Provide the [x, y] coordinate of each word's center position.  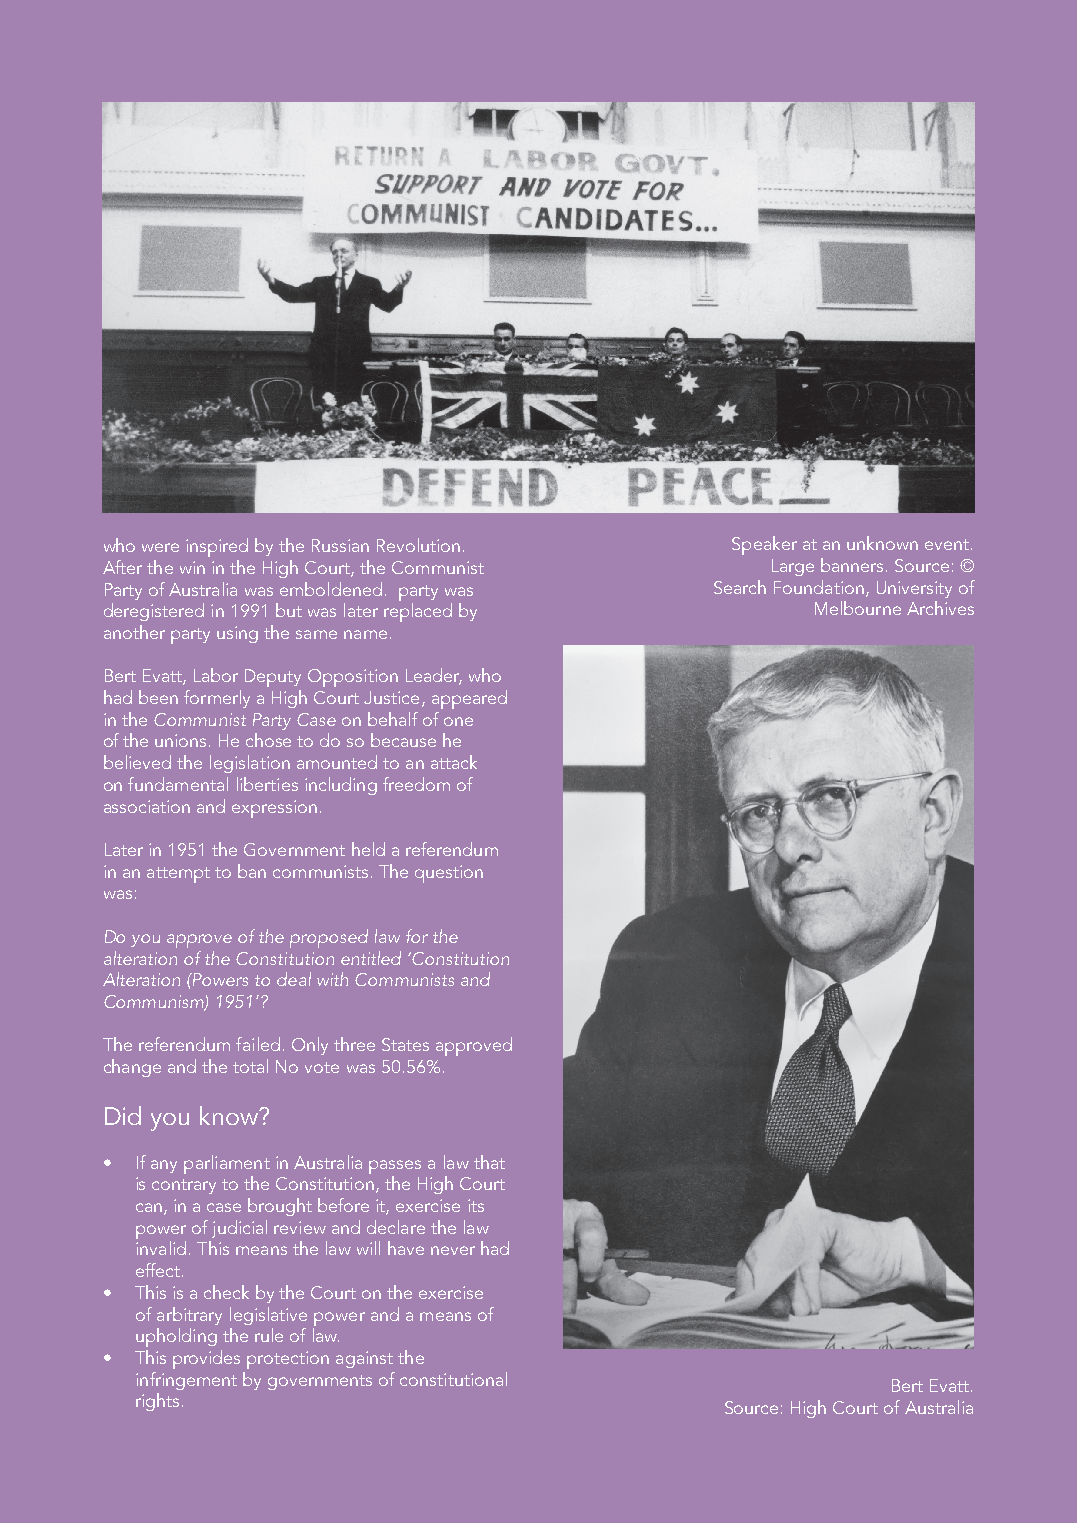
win [192, 567]
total [250, 1066]
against [364, 1359]
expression [274, 809]
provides [206, 1359]
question [449, 874]
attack [454, 762]
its [476, 1205]
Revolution [418, 545]
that [489, 1162]
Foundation [819, 587]
